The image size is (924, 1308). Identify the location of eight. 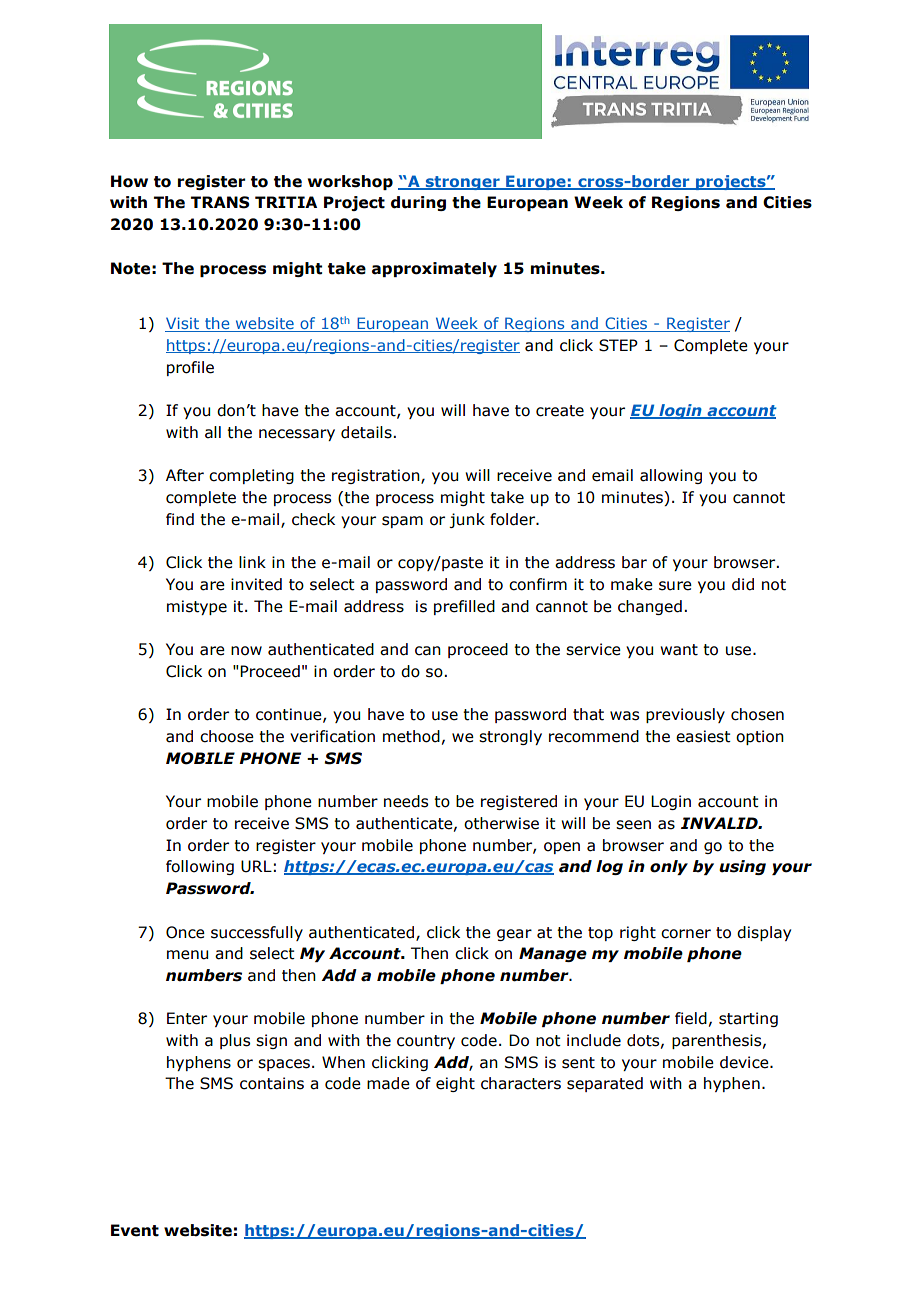
(455, 1084).
